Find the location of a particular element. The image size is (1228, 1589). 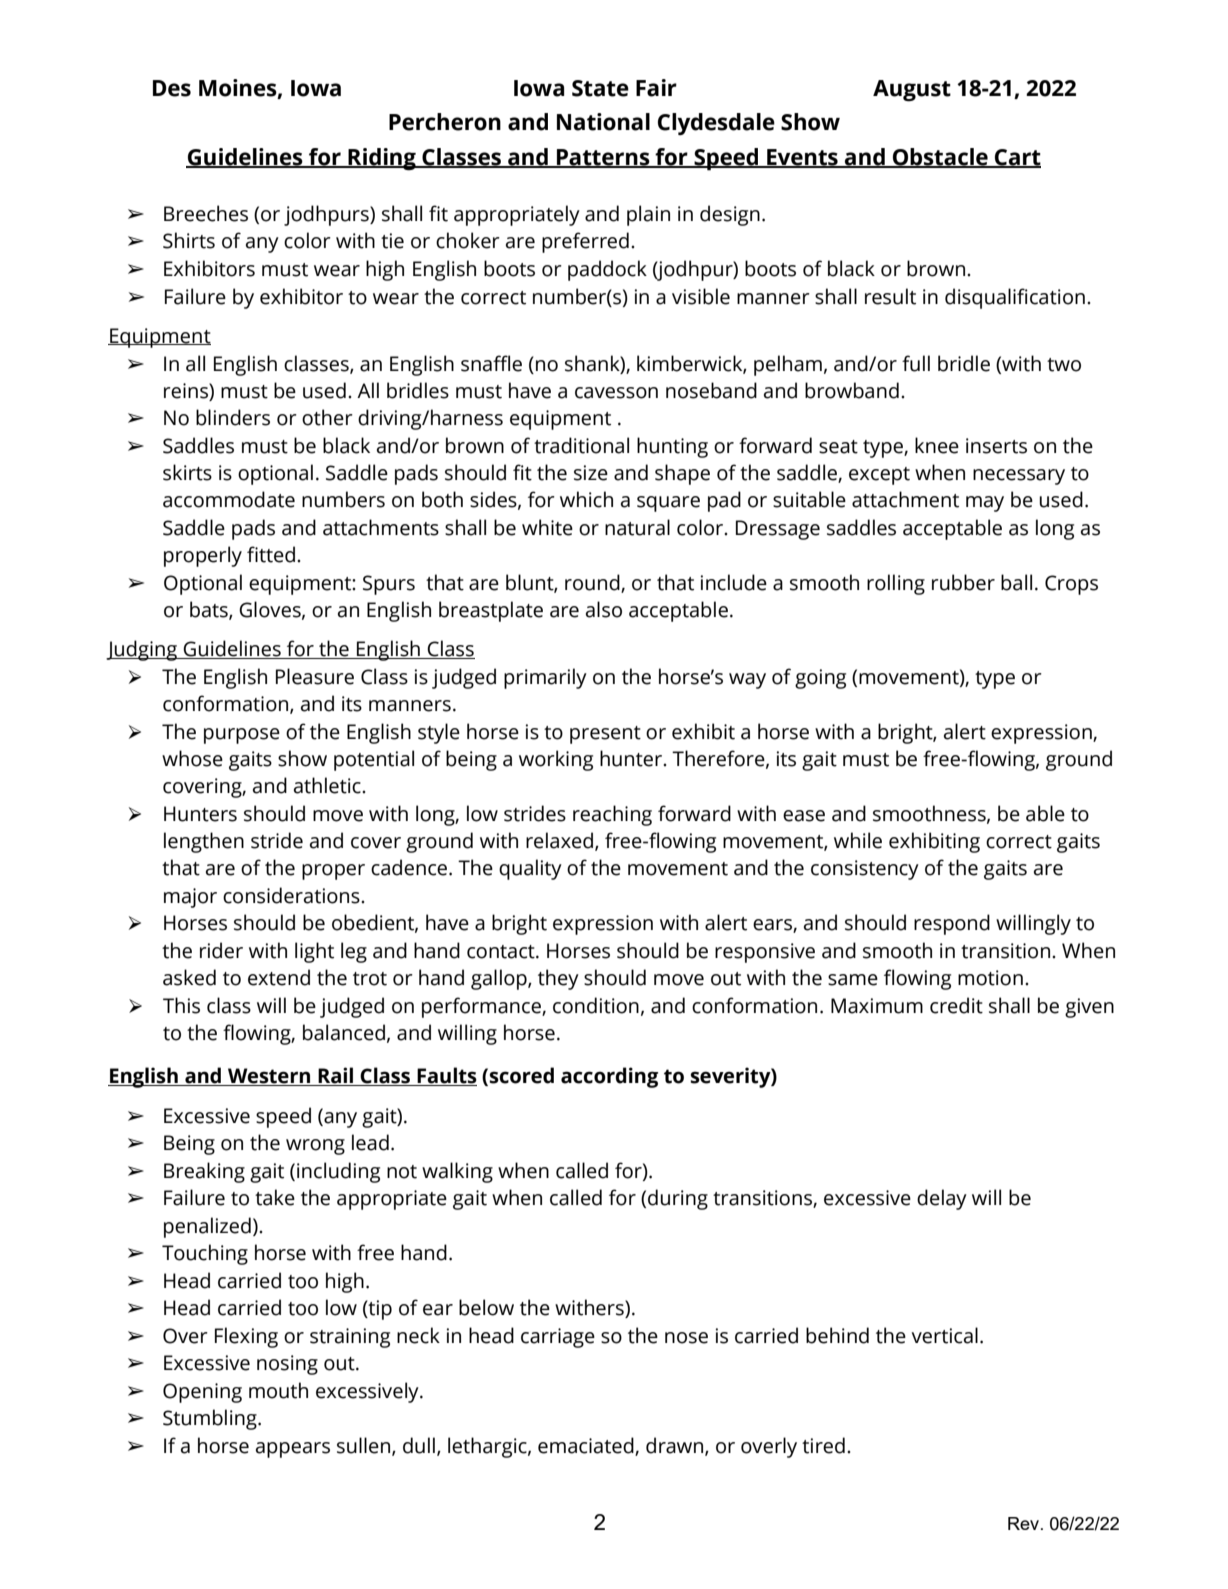

Obstacle is located at coordinates (940, 158).
